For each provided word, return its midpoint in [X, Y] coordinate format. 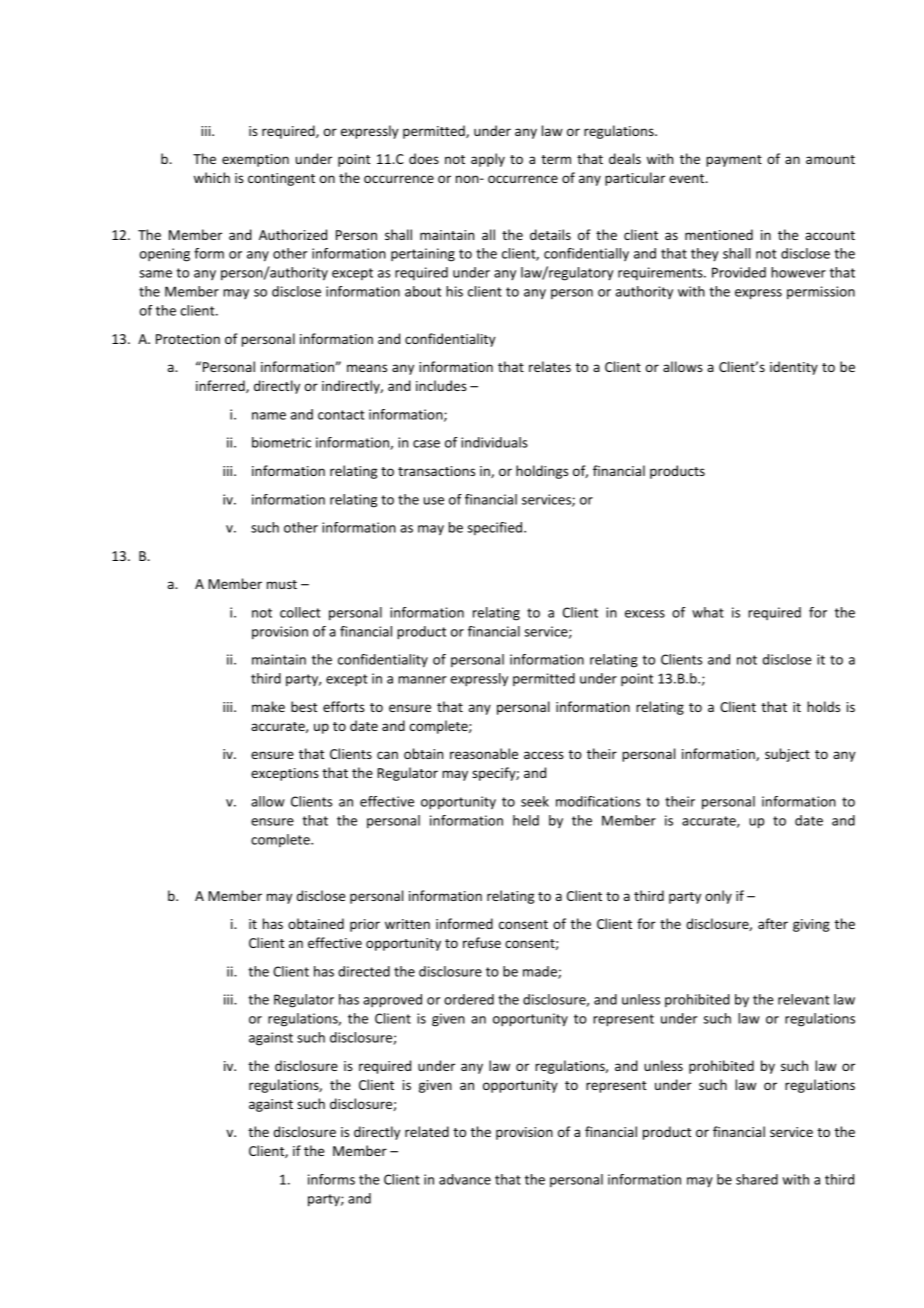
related [427, 1131]
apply [488, 160]
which [212, 177]
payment [734, 161]
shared [757, 1179]
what [708, 612]
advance [465, 1179]
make [268, 706]
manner [422, 680]
